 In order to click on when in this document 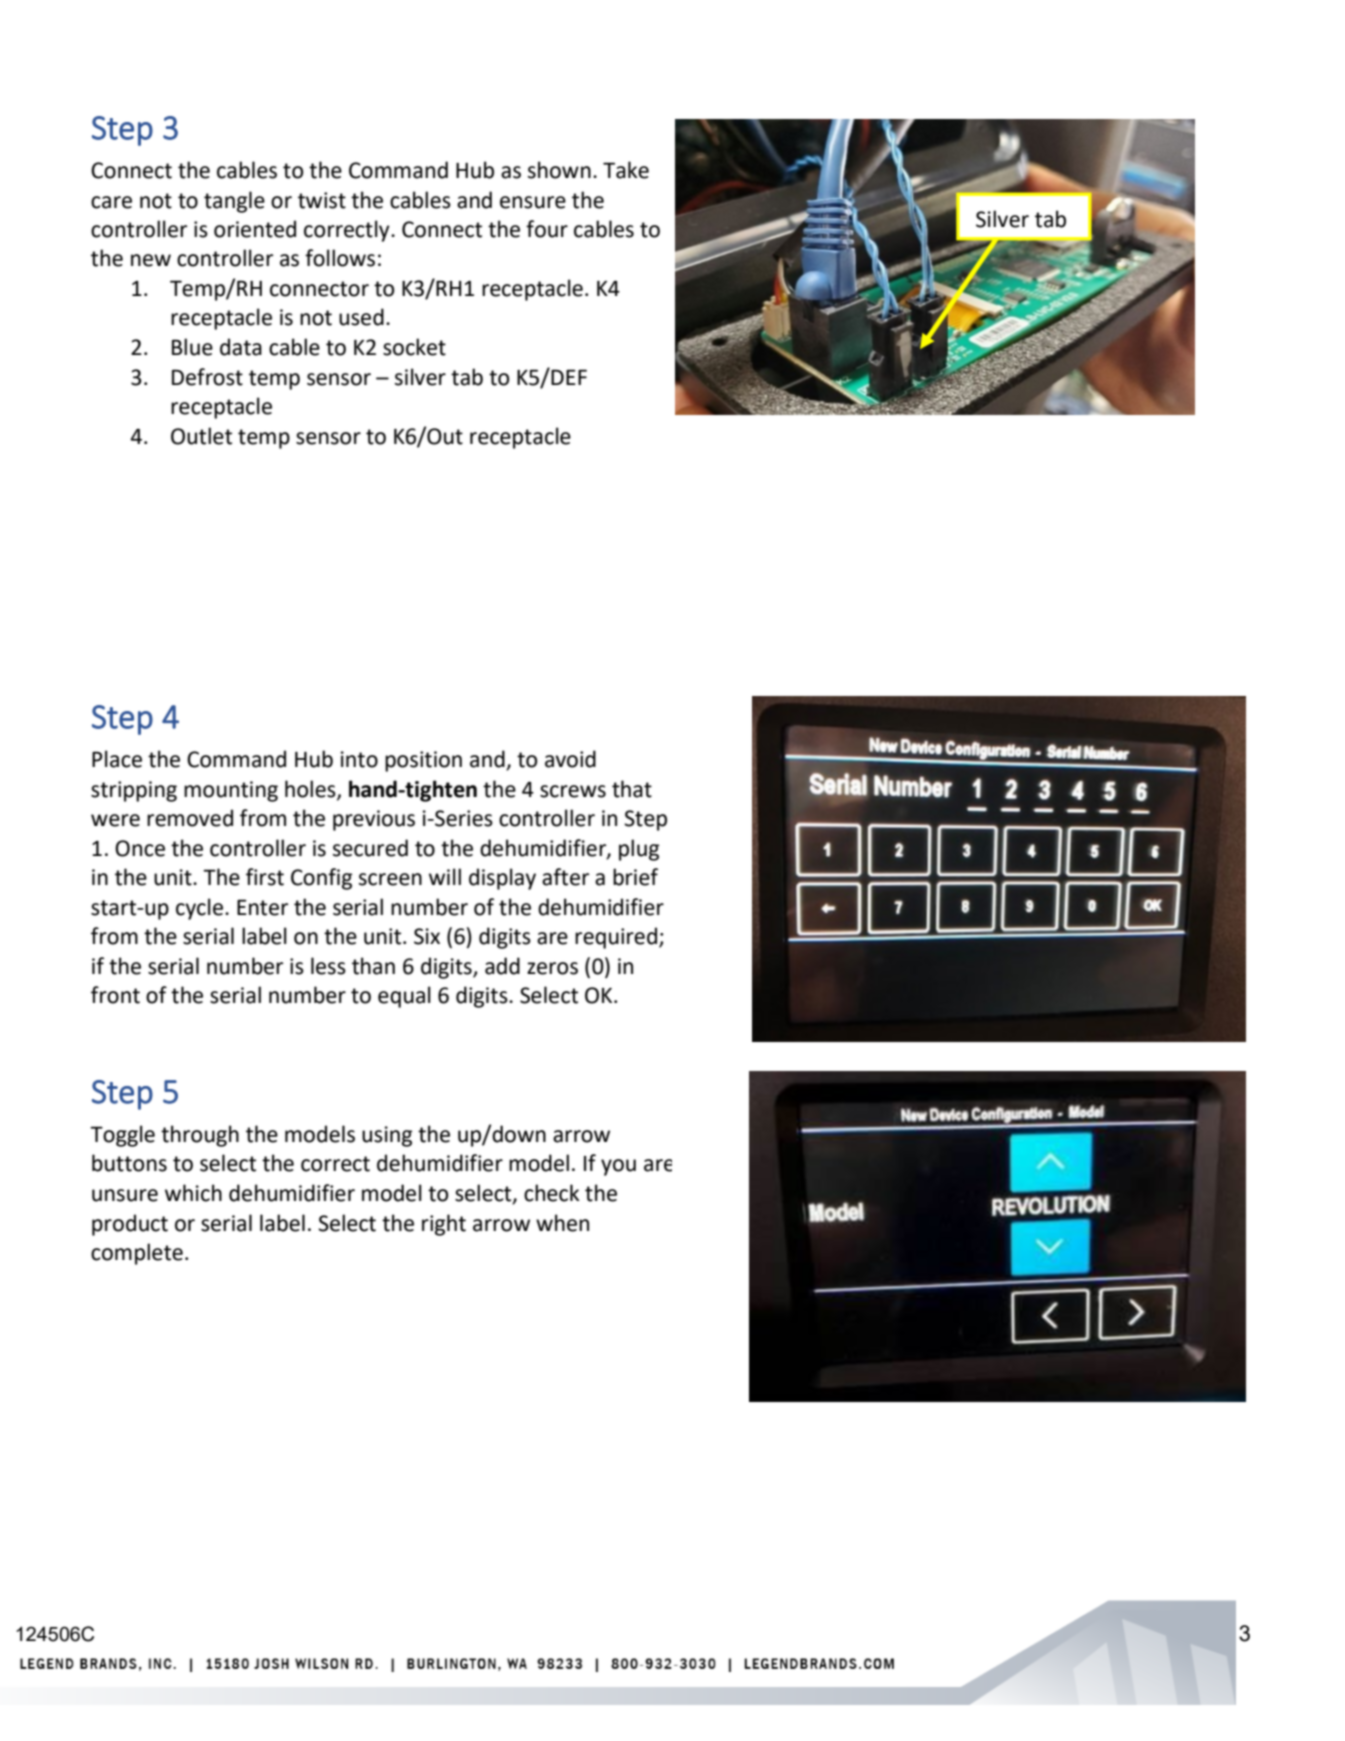, I will do `click(562, 1223)`.
